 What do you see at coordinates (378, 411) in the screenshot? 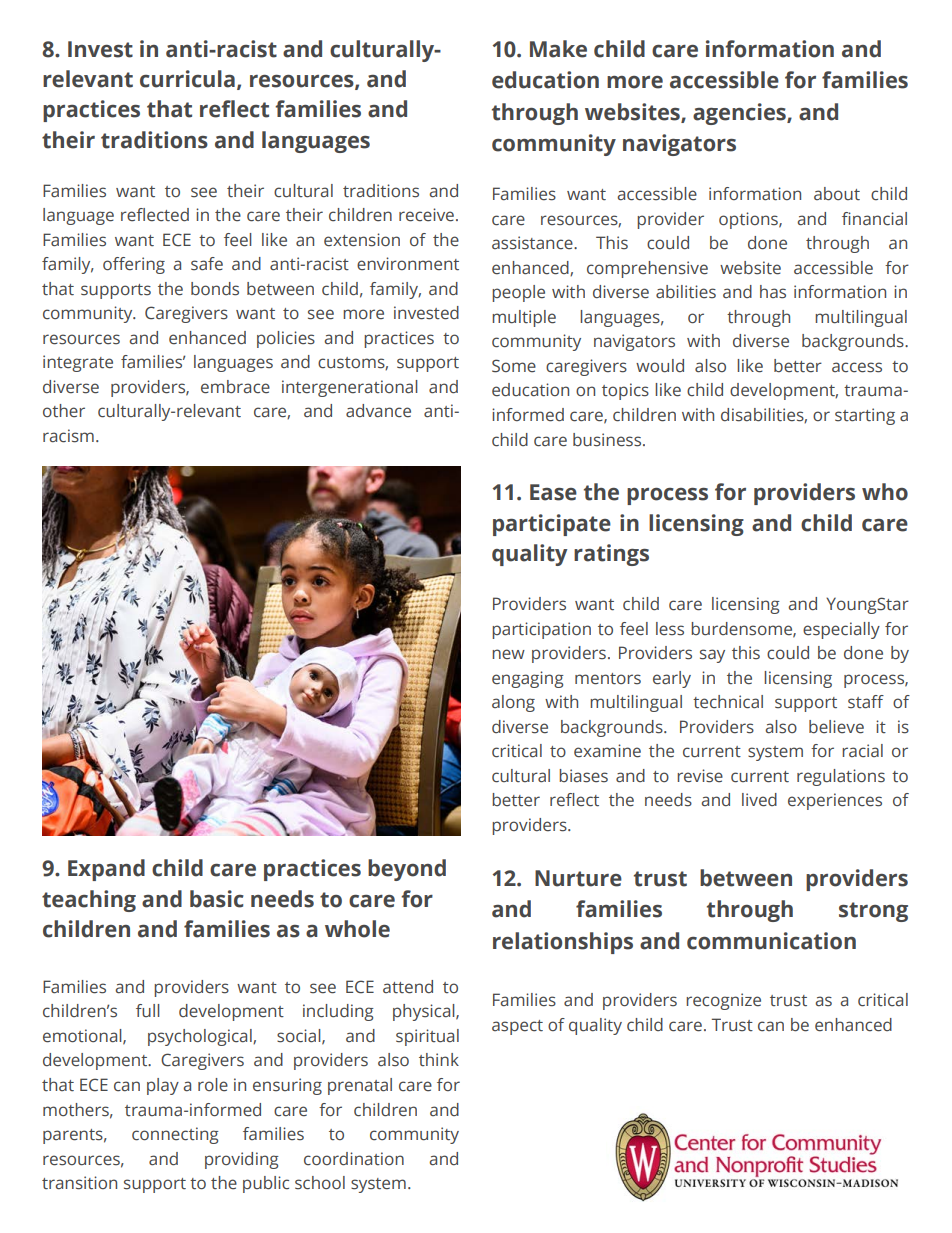
I see `advance` at bounding box center [378, 411].
